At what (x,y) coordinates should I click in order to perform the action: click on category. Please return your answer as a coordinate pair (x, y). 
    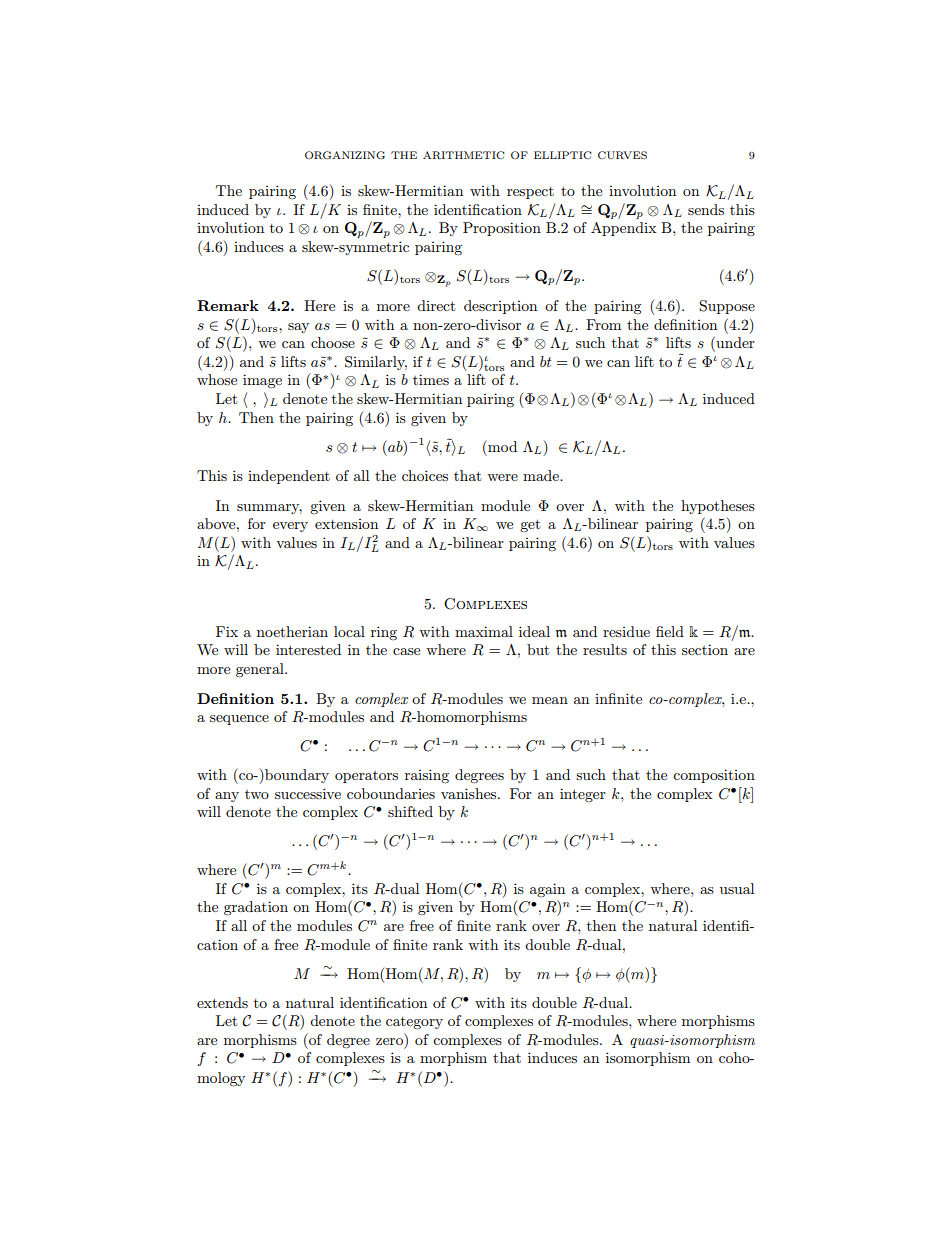
    Looking at the image, I should click on (414, 1023).
